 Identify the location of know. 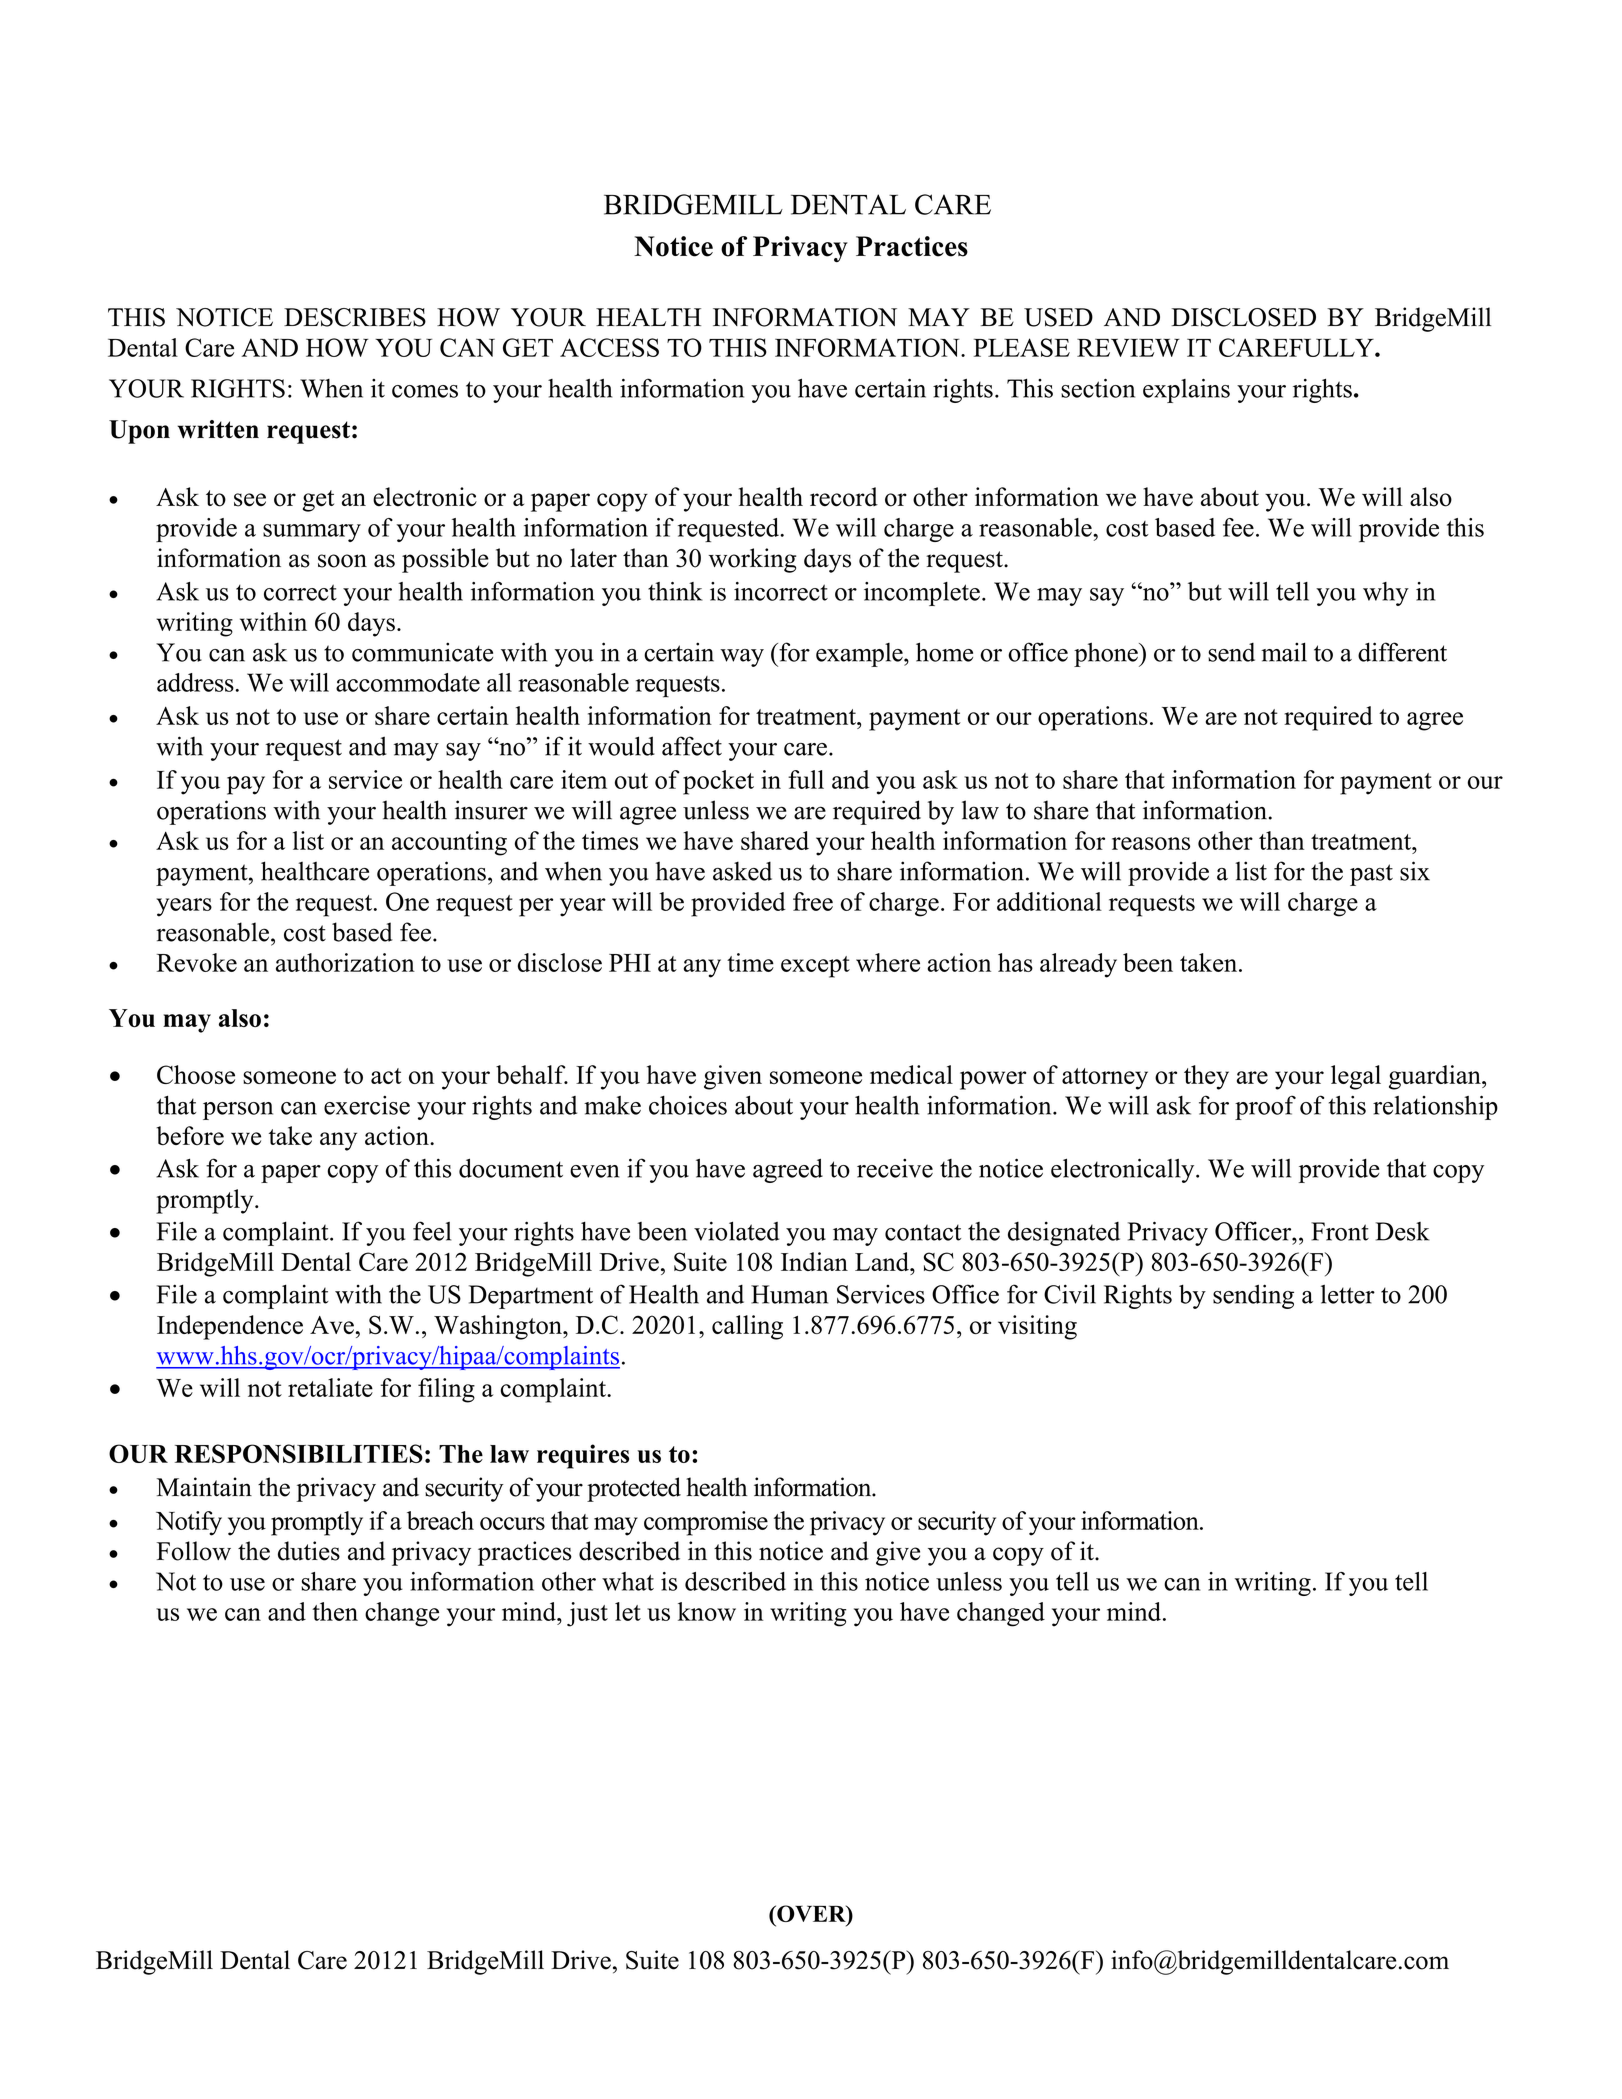
(707, 1611).
